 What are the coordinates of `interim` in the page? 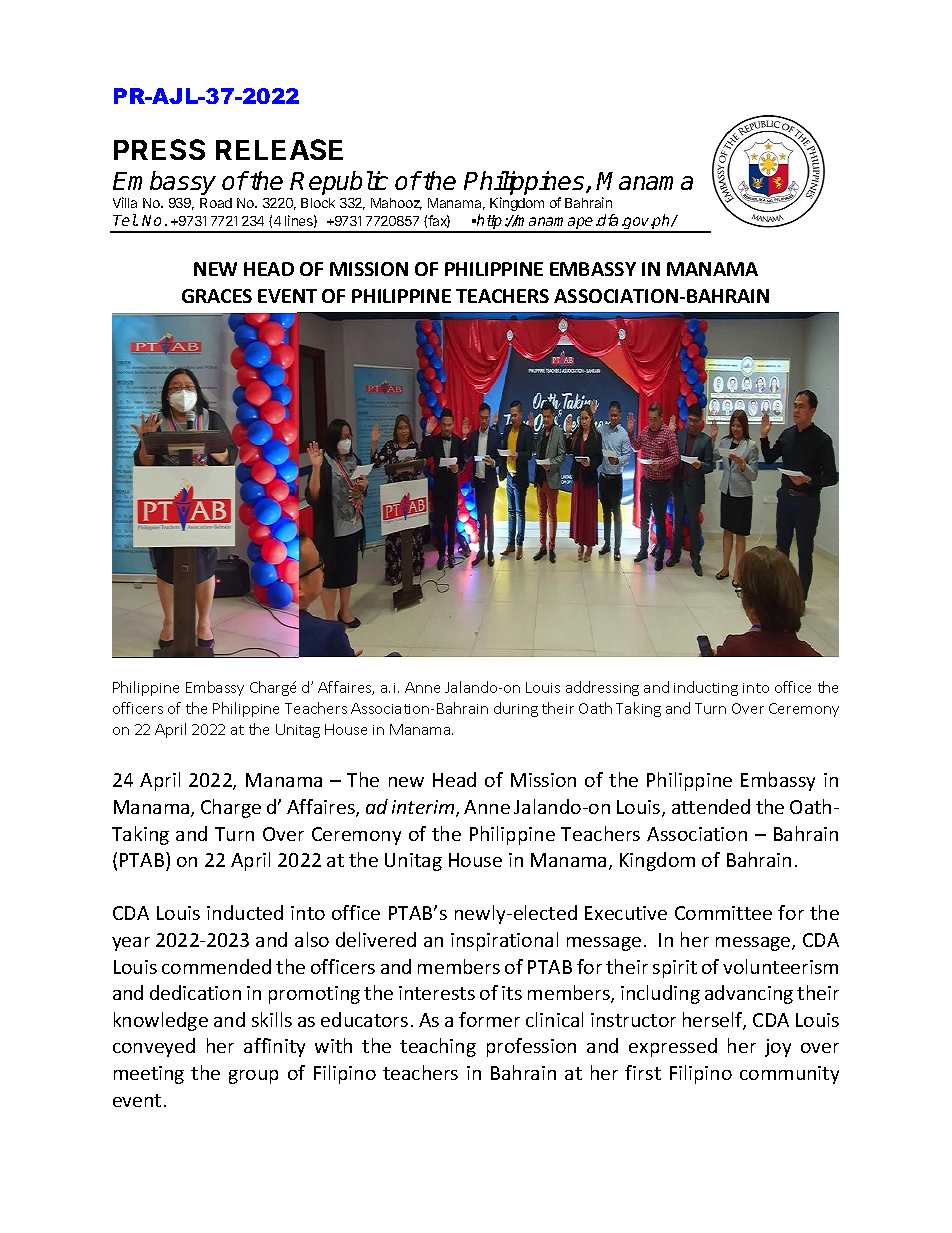 It's located at (424, 808).
